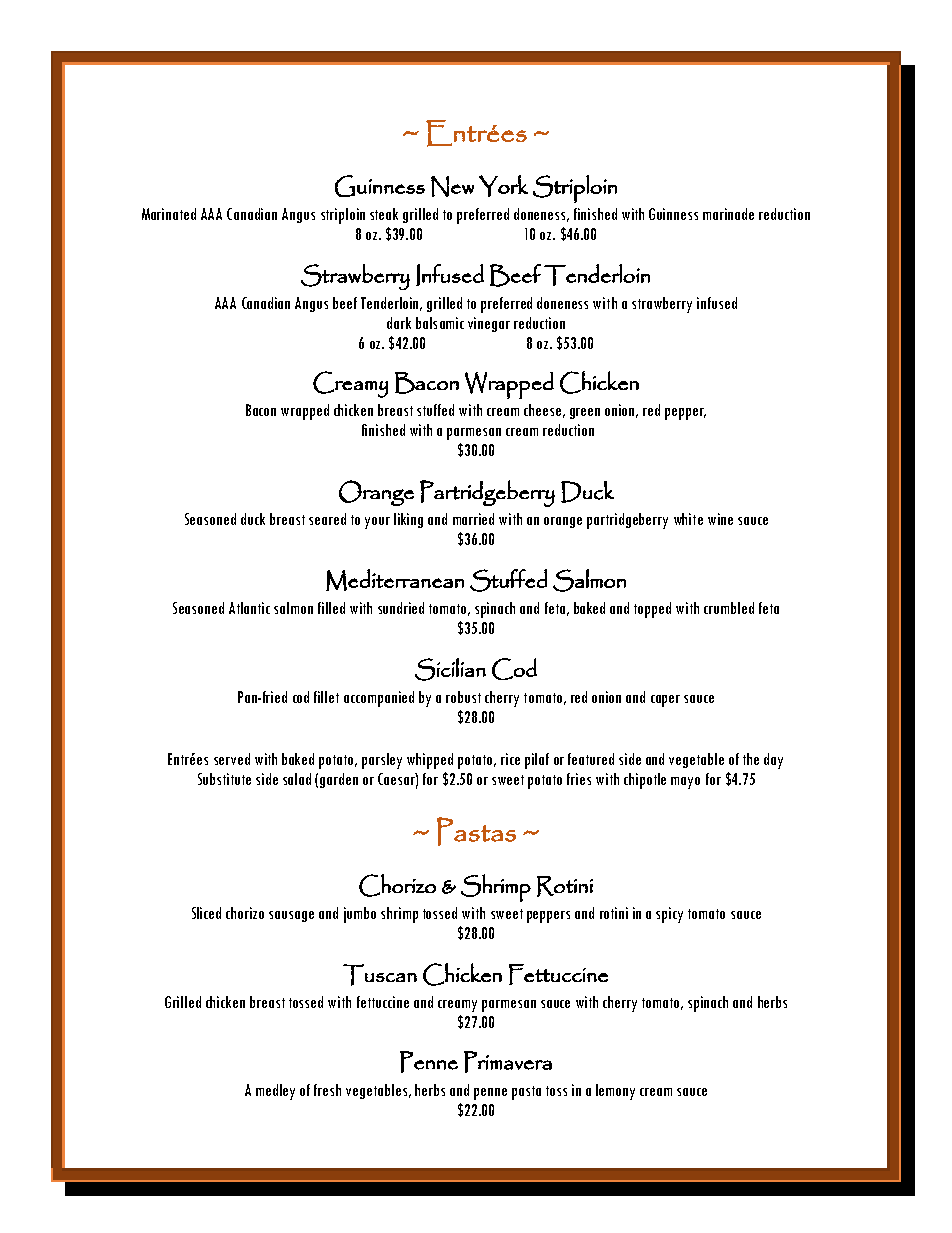 This screenshot has width=952, height=1233. I want to click on Substitute, so click(224, 779).
